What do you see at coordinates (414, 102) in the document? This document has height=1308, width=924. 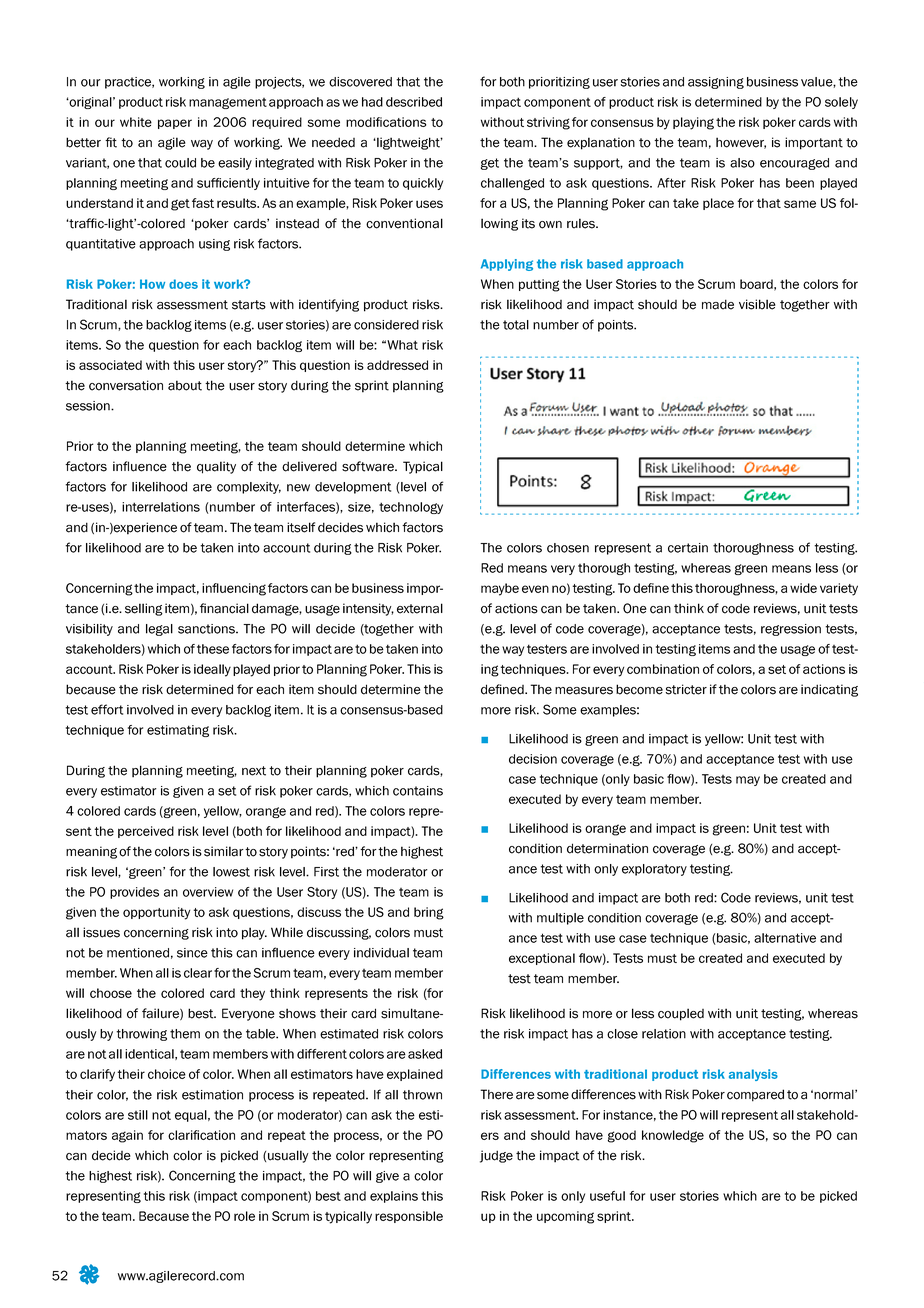 I see `described` at bounding box center [414, 102].
